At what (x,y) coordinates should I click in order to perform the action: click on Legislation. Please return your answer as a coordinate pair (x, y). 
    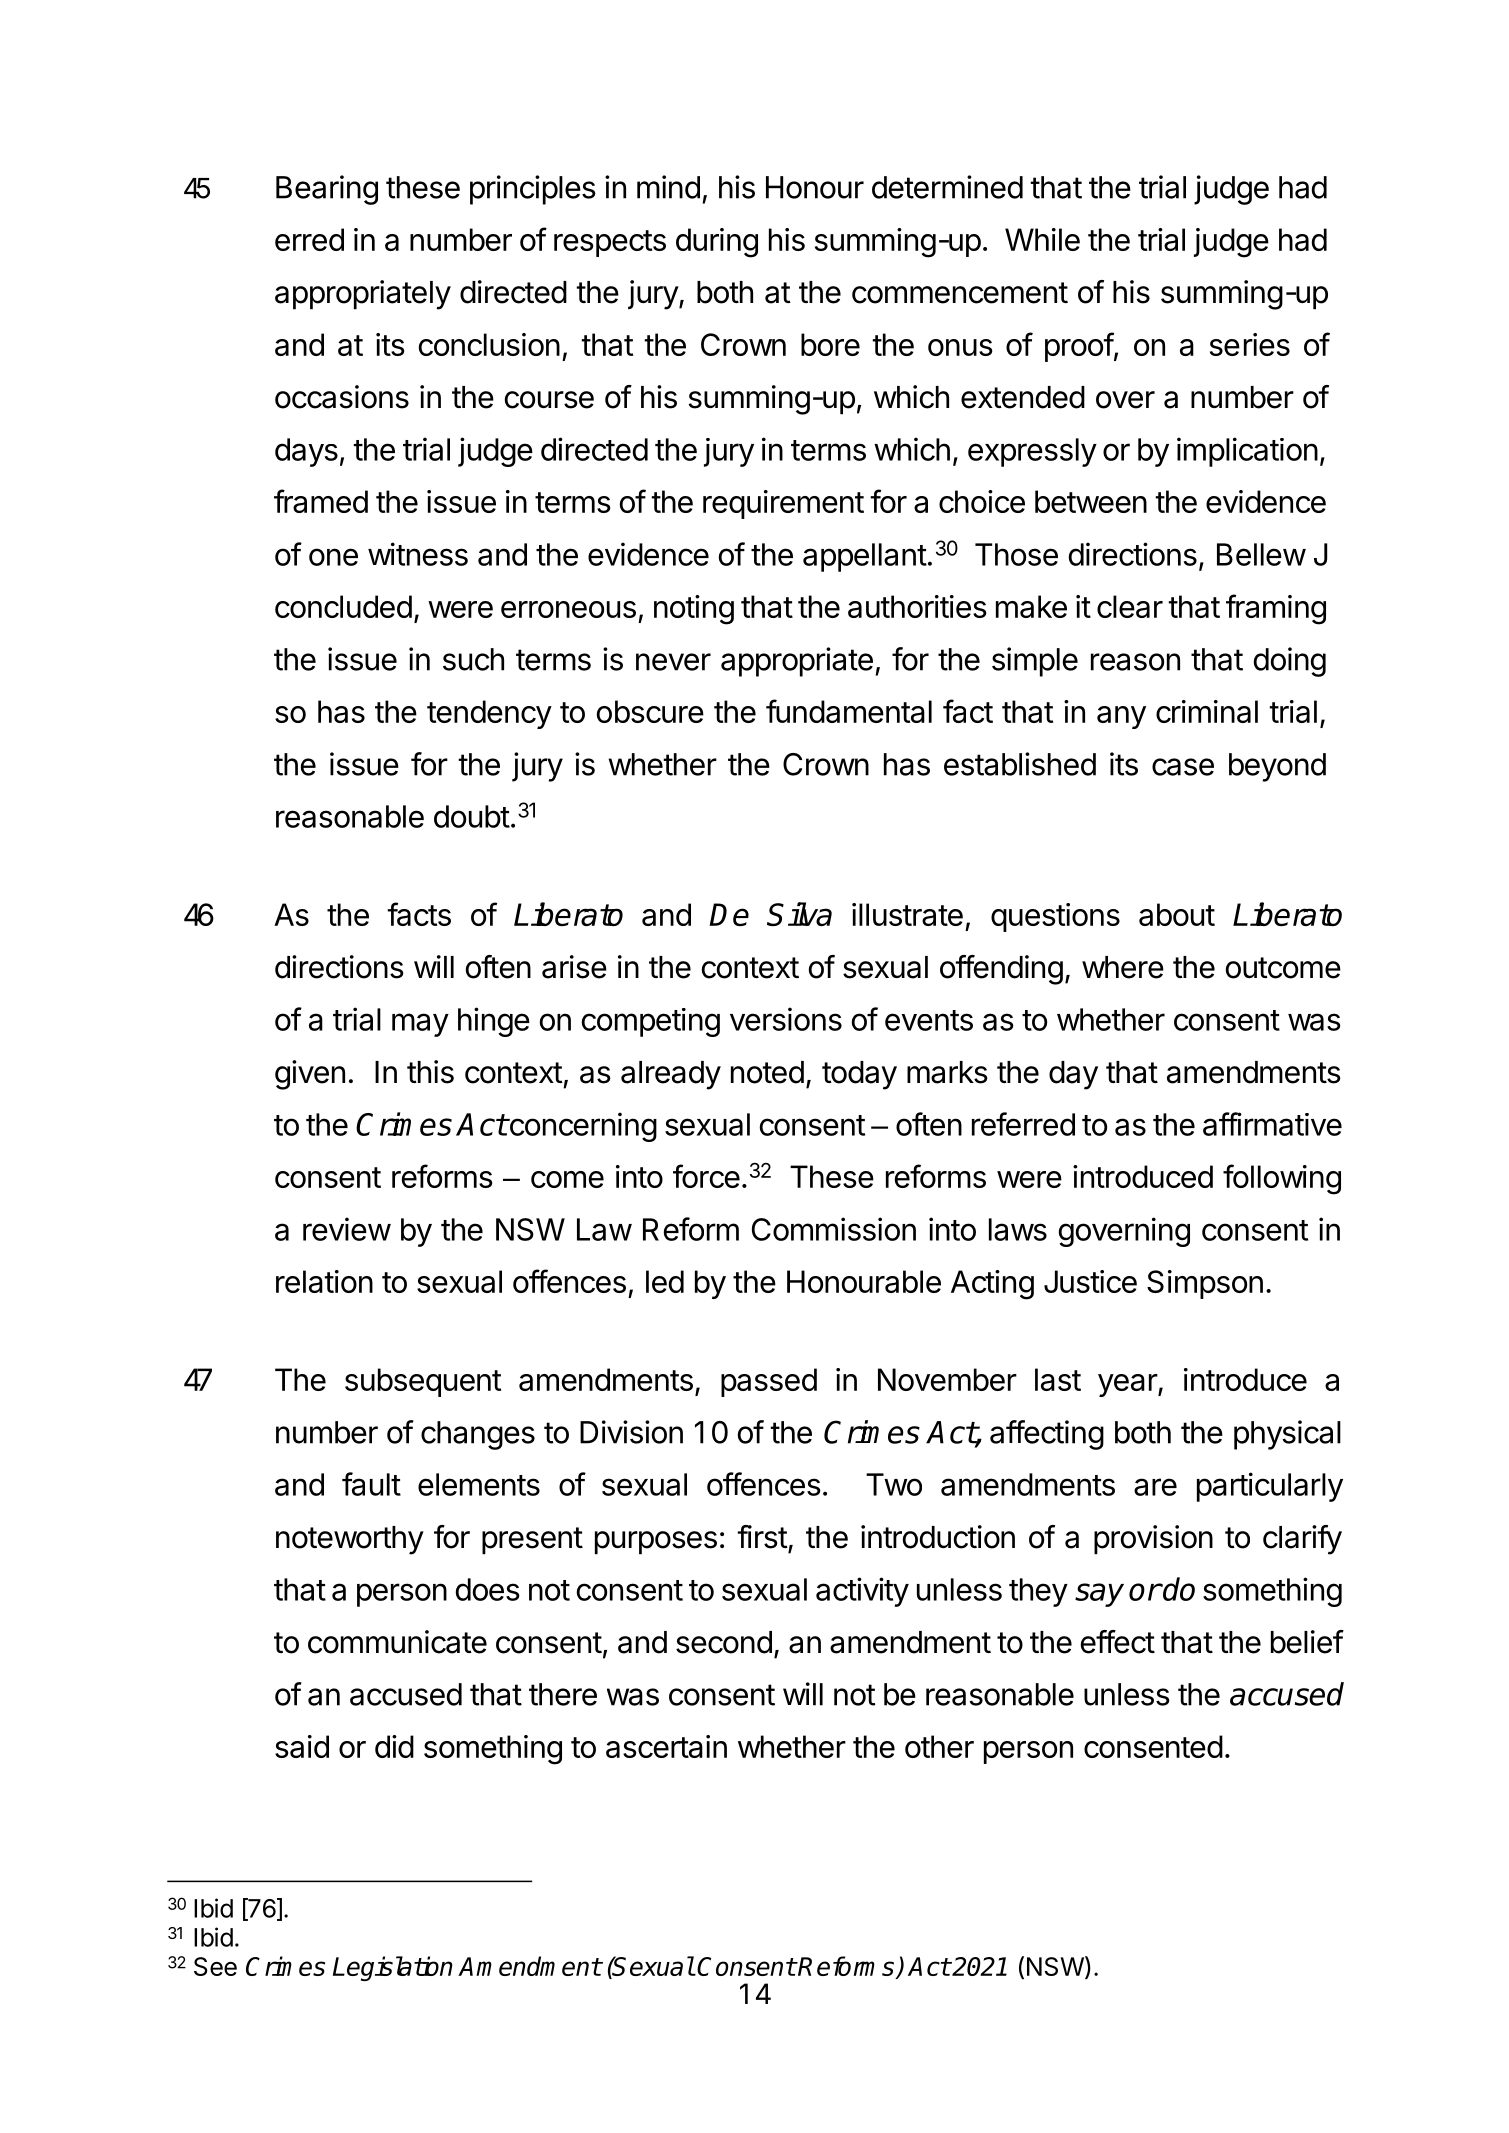
    Looking at the image, I should click on (393, 1968).
